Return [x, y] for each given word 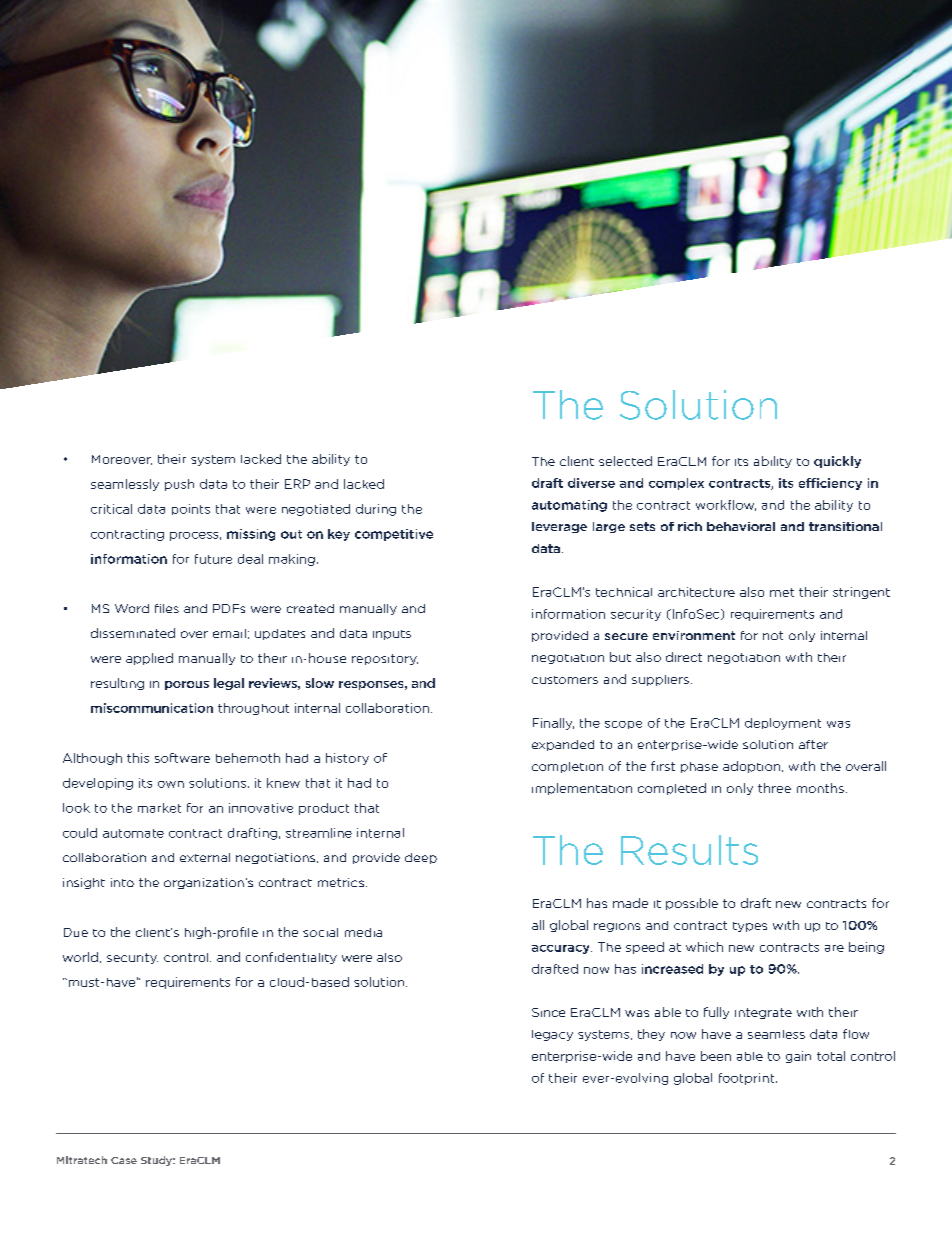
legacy [552, 1035]
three [774, 788]
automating [569, 506]
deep [421, 858]
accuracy [562, 949]
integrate [763, 1013]
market [159, 808]
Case [124, 1160]
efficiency [830, 484]
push [179, 485]
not [773, 635]
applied [149, 659]
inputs [392, 635]
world [80, 957]
